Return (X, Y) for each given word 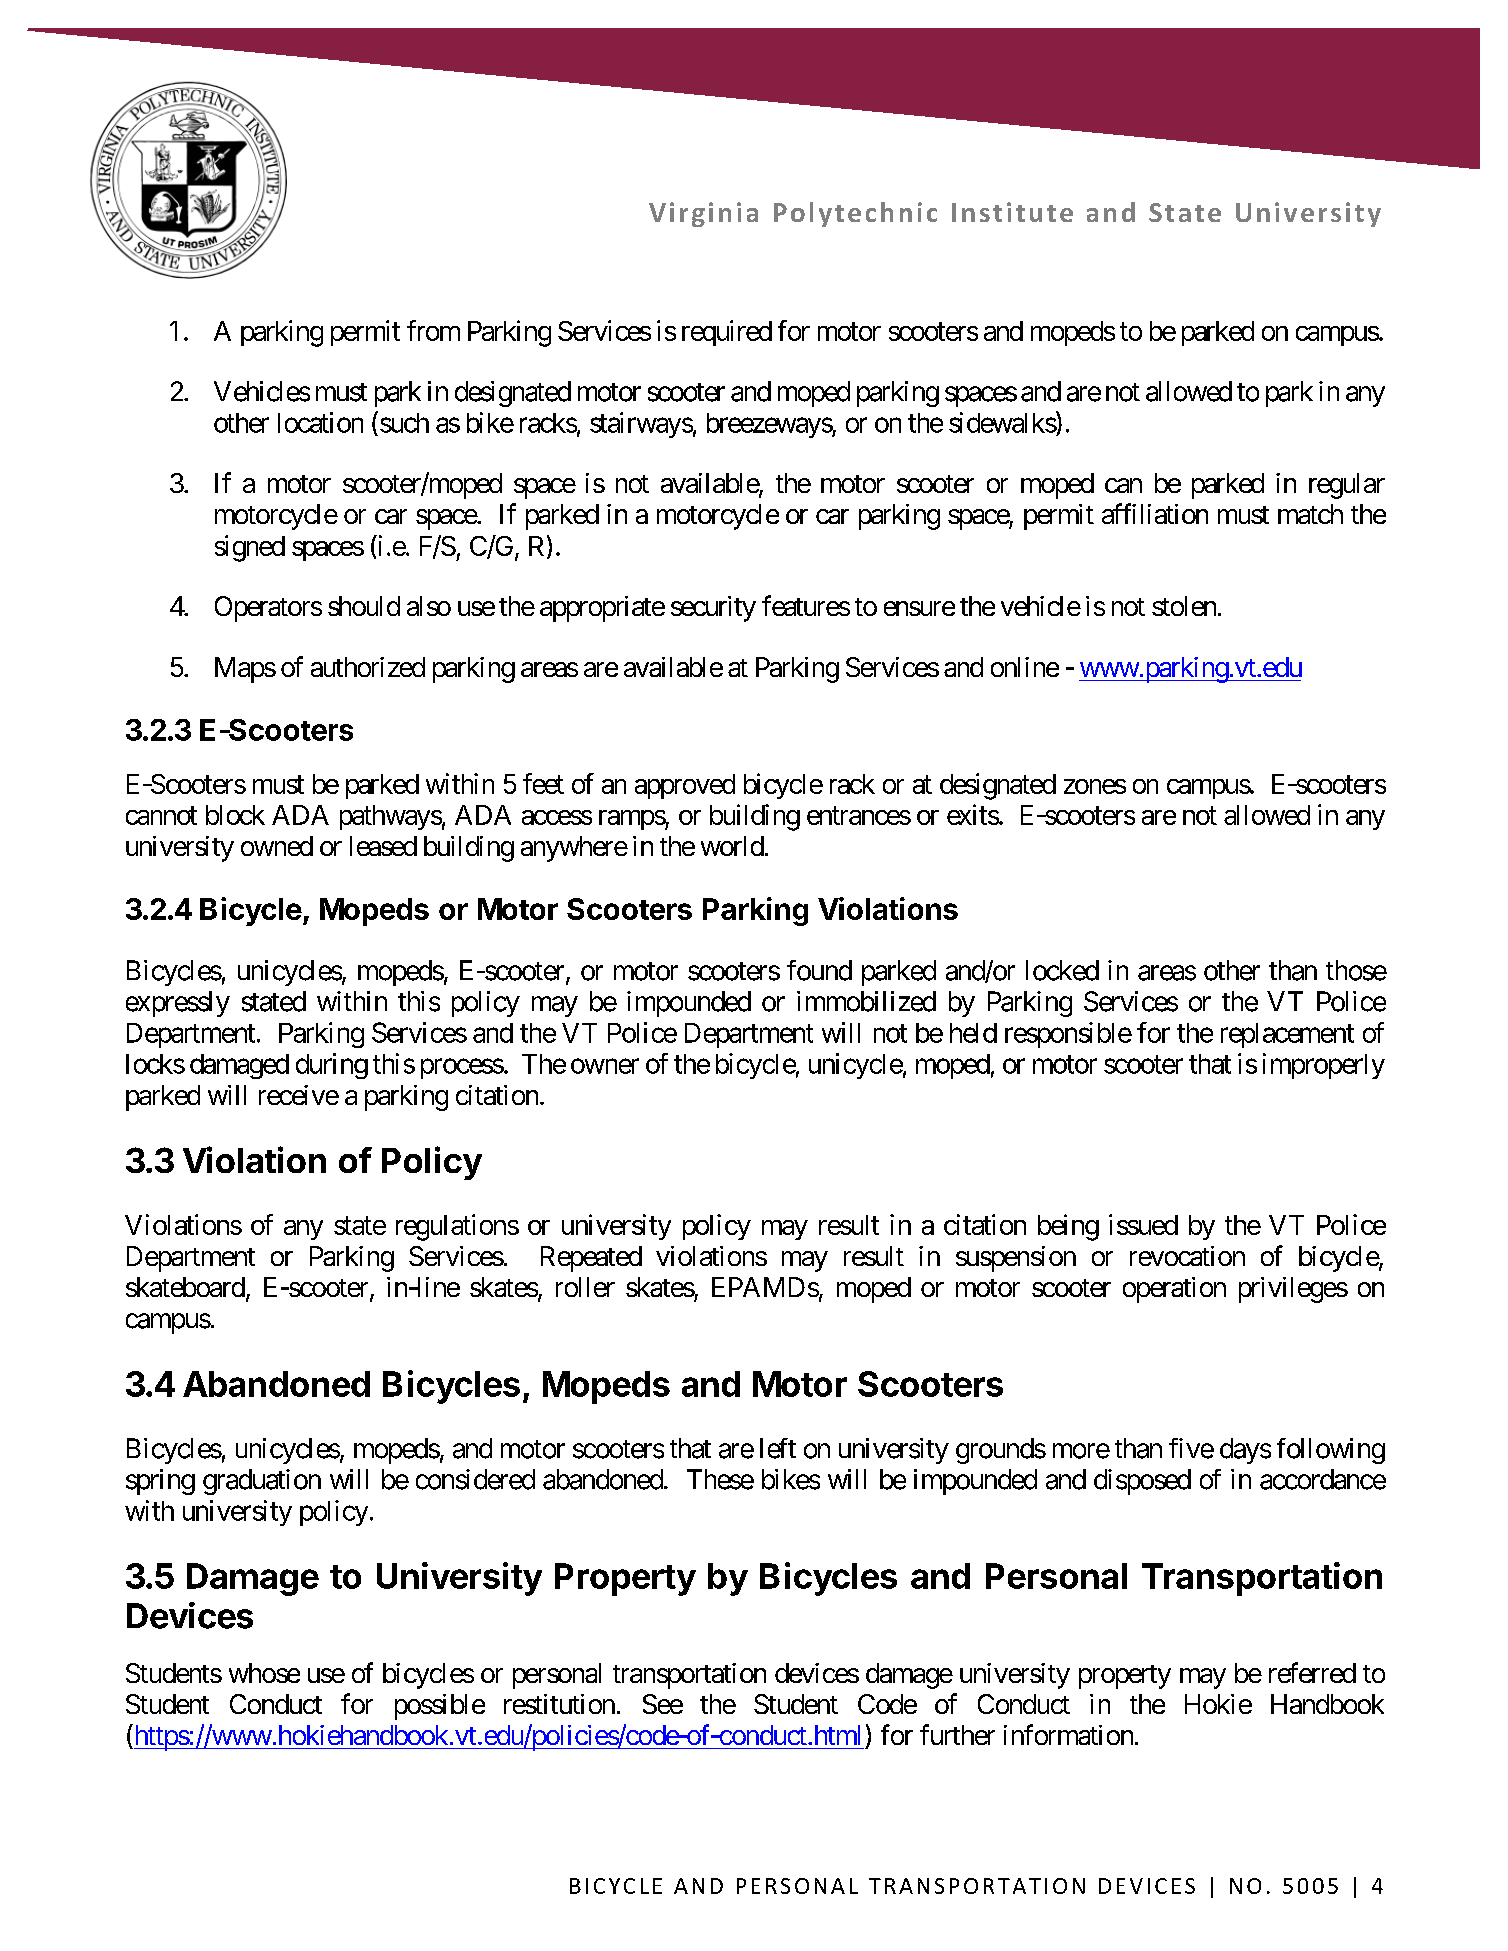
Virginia (703, 214)
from (433, 330)
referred (1312, 1672)
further (957, 1734)
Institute (1012, 212)
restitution (559, 1704)
